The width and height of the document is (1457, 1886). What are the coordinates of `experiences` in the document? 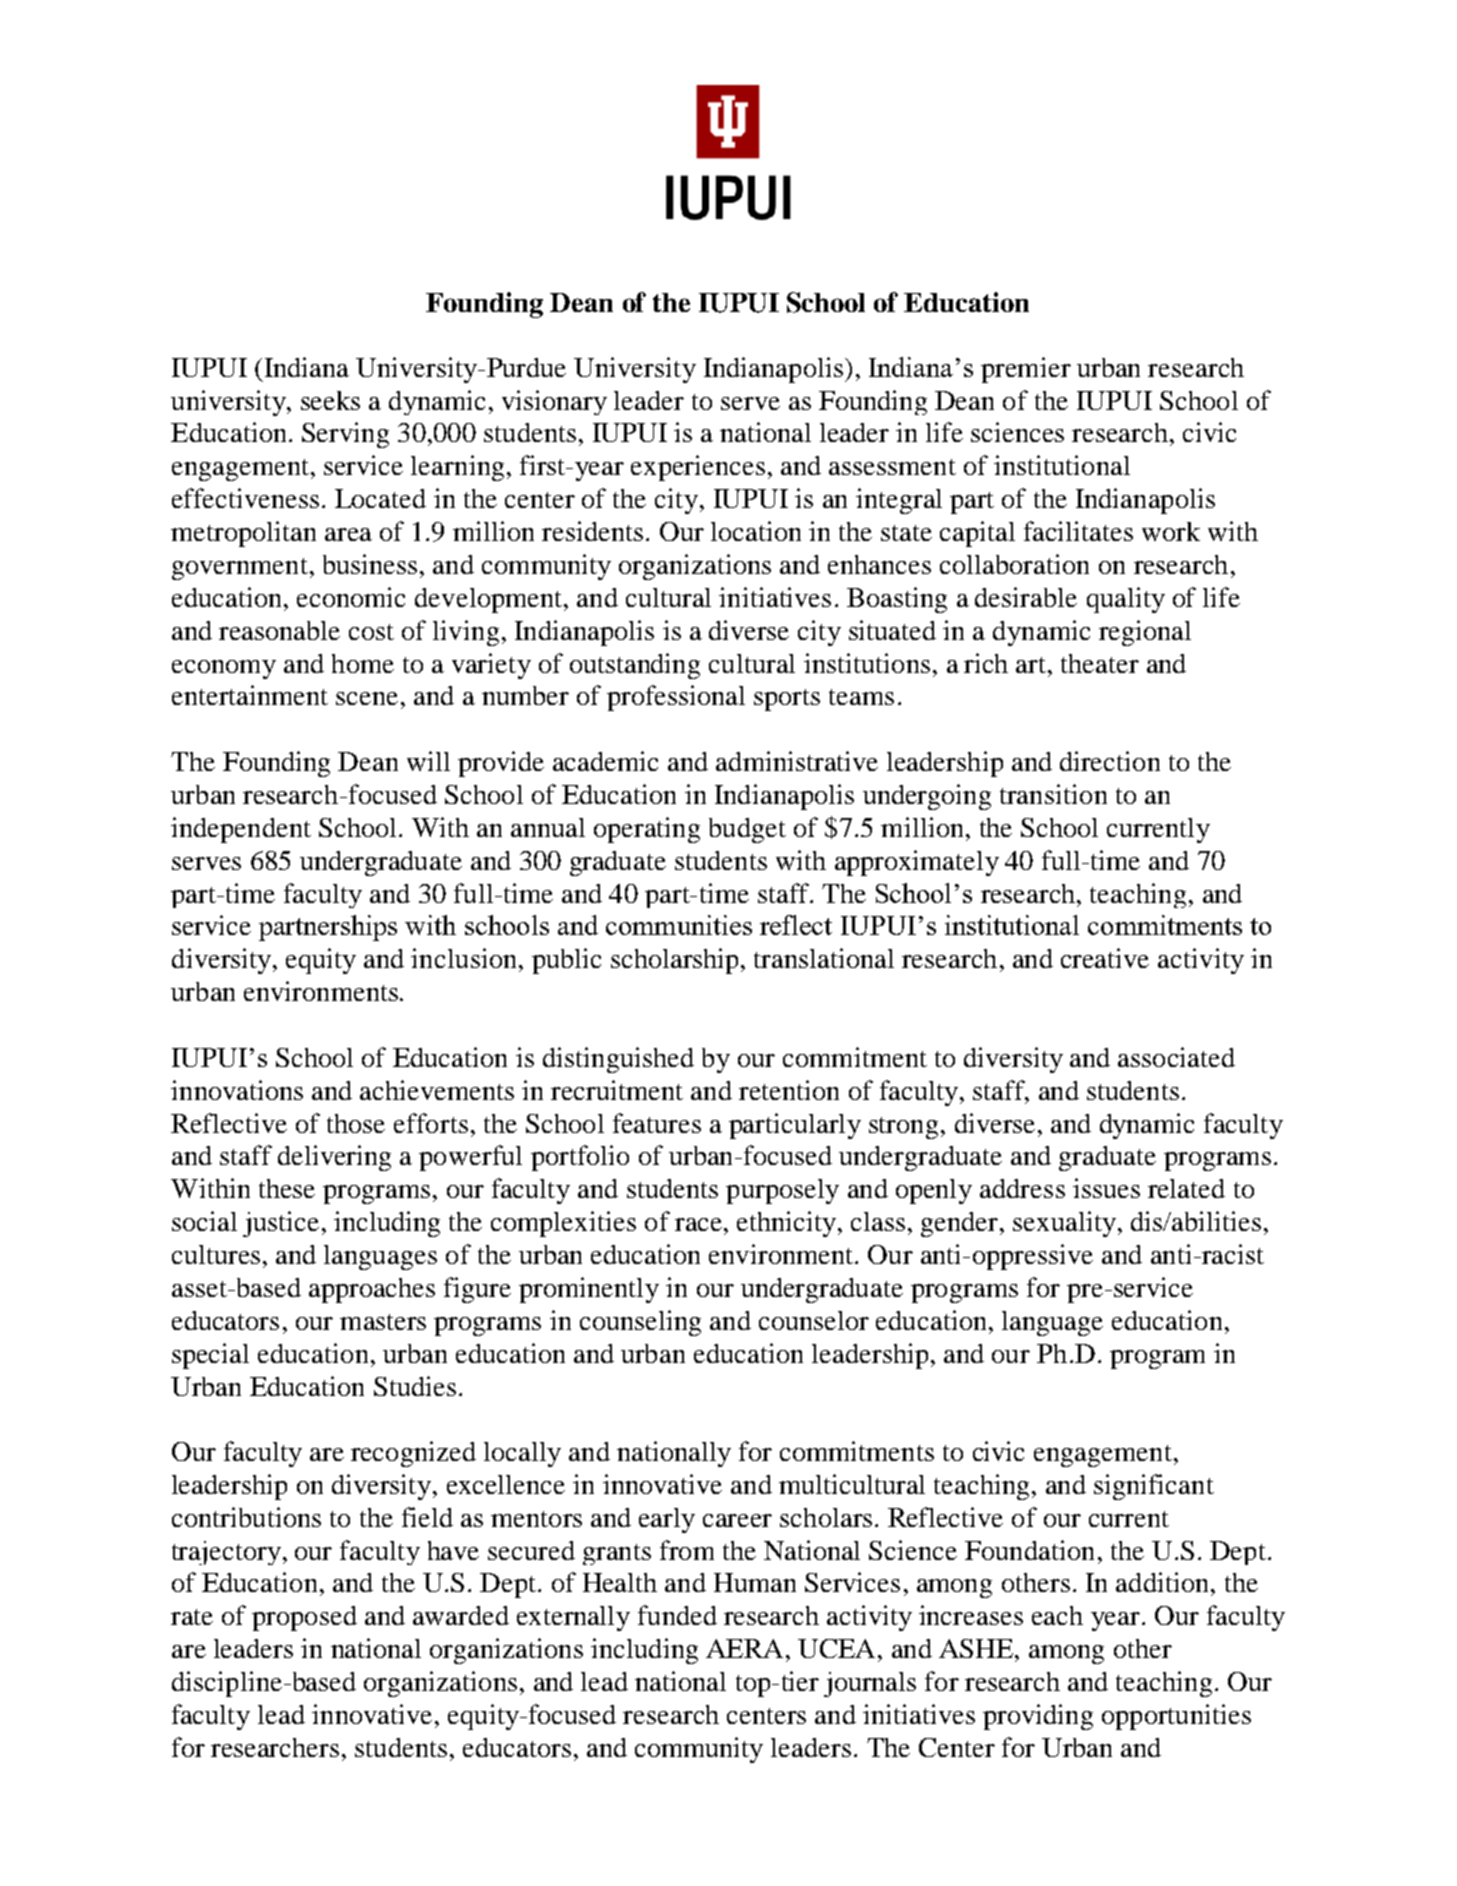 It's located at (698, 468).
